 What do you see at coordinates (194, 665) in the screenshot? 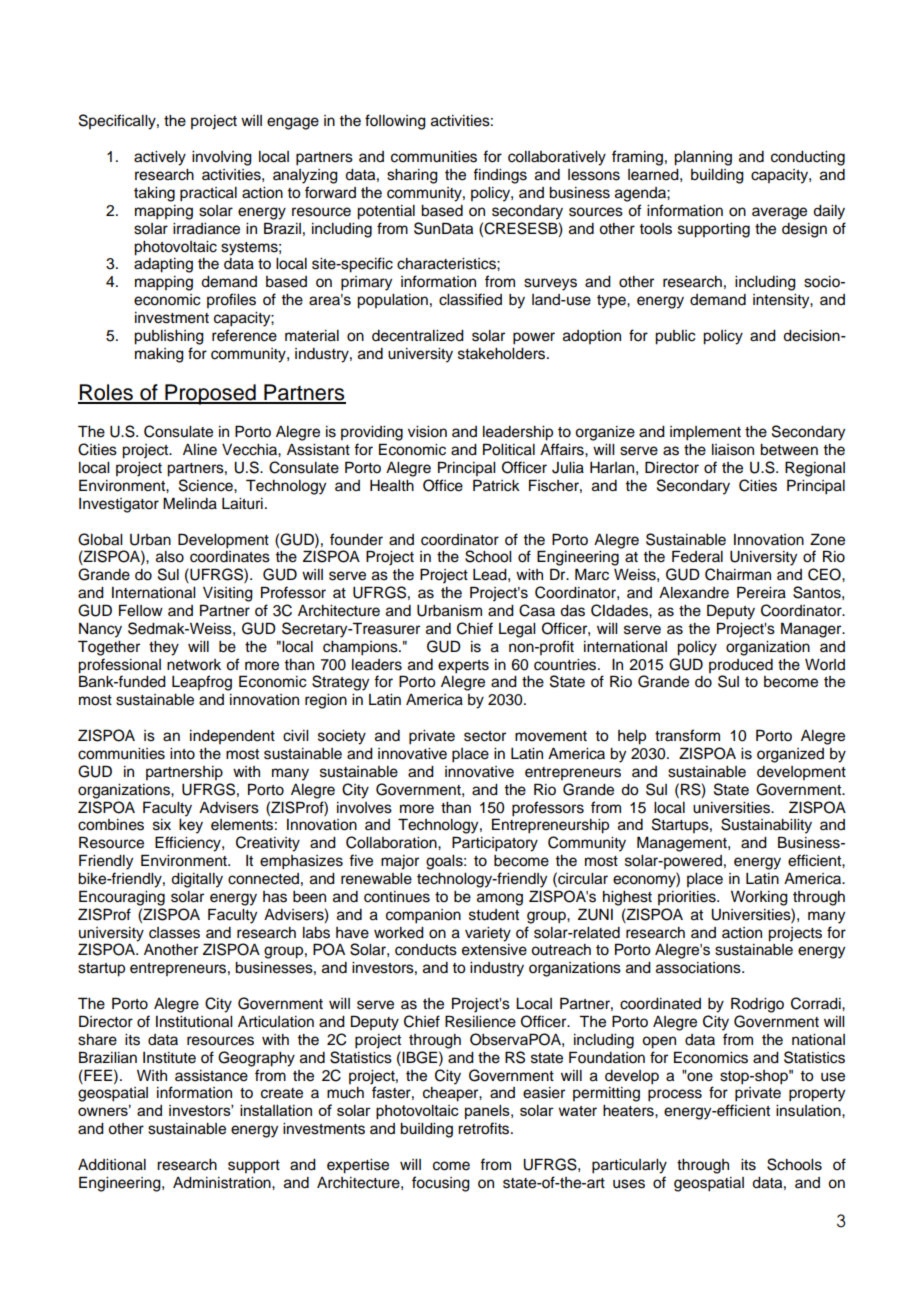
I see `network` at bounding box center [194, 665].
